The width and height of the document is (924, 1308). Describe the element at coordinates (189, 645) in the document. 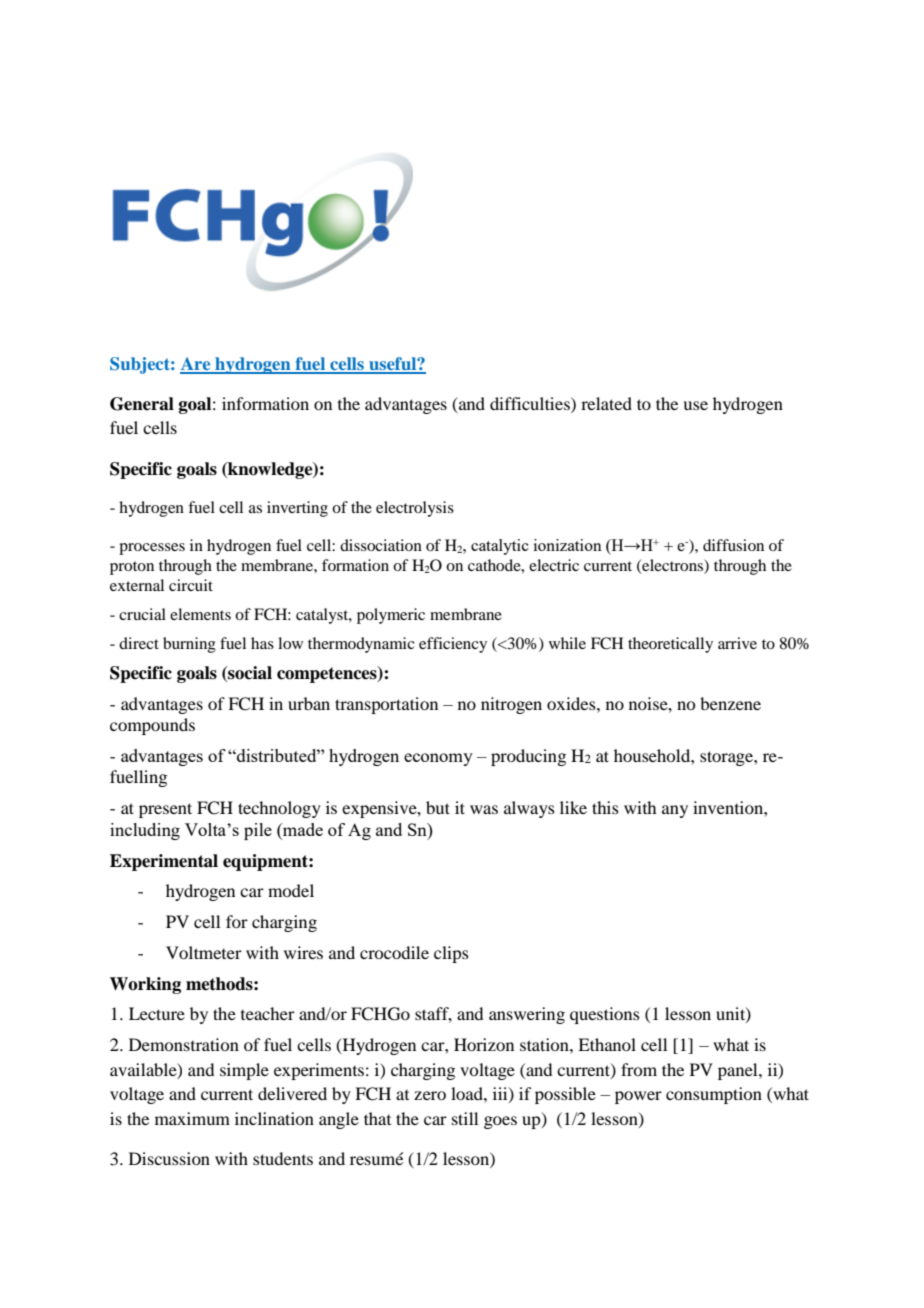

I see `burning` at that location.
